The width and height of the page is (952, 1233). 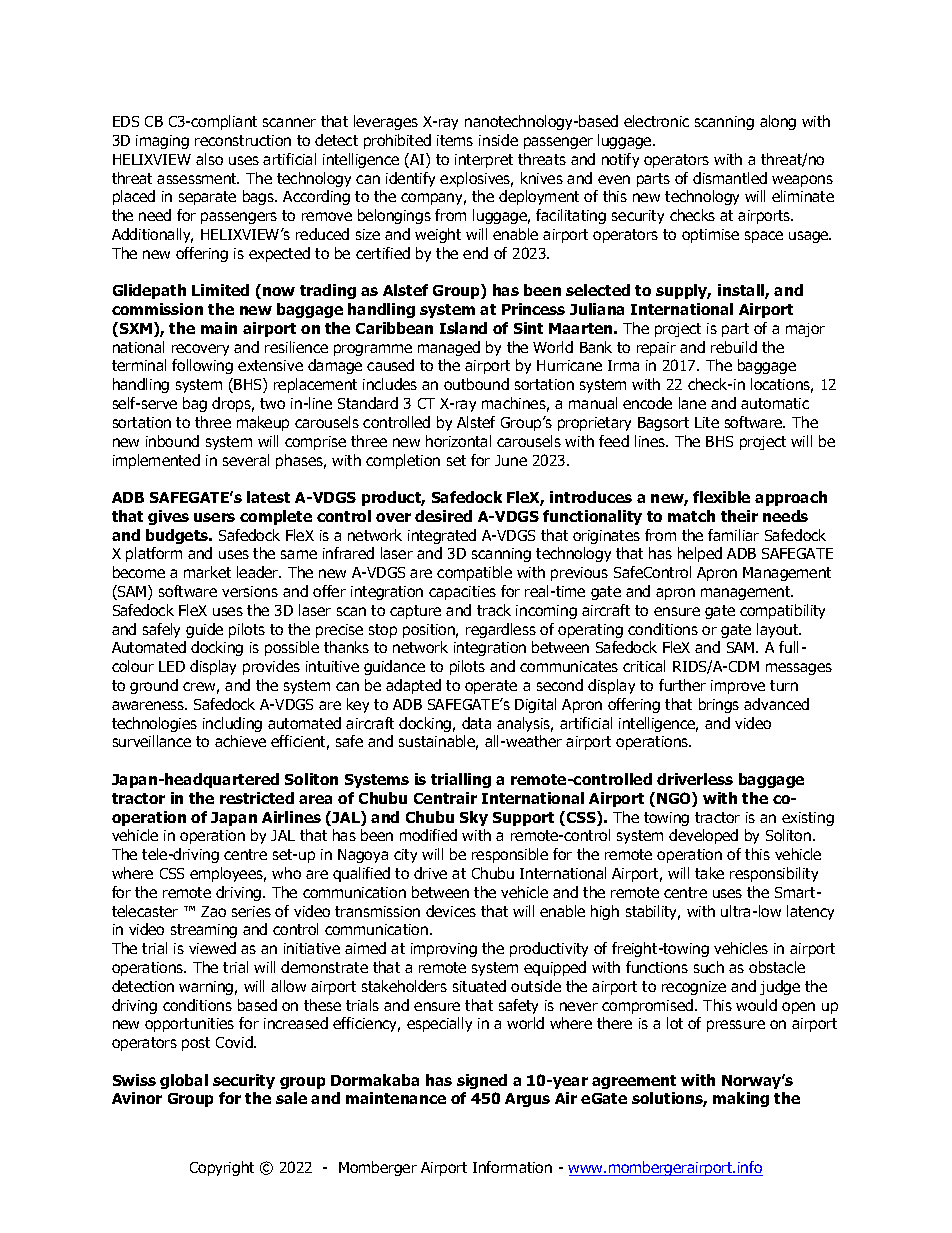 I want to click on dismantled, so click(x=730, y=178).
